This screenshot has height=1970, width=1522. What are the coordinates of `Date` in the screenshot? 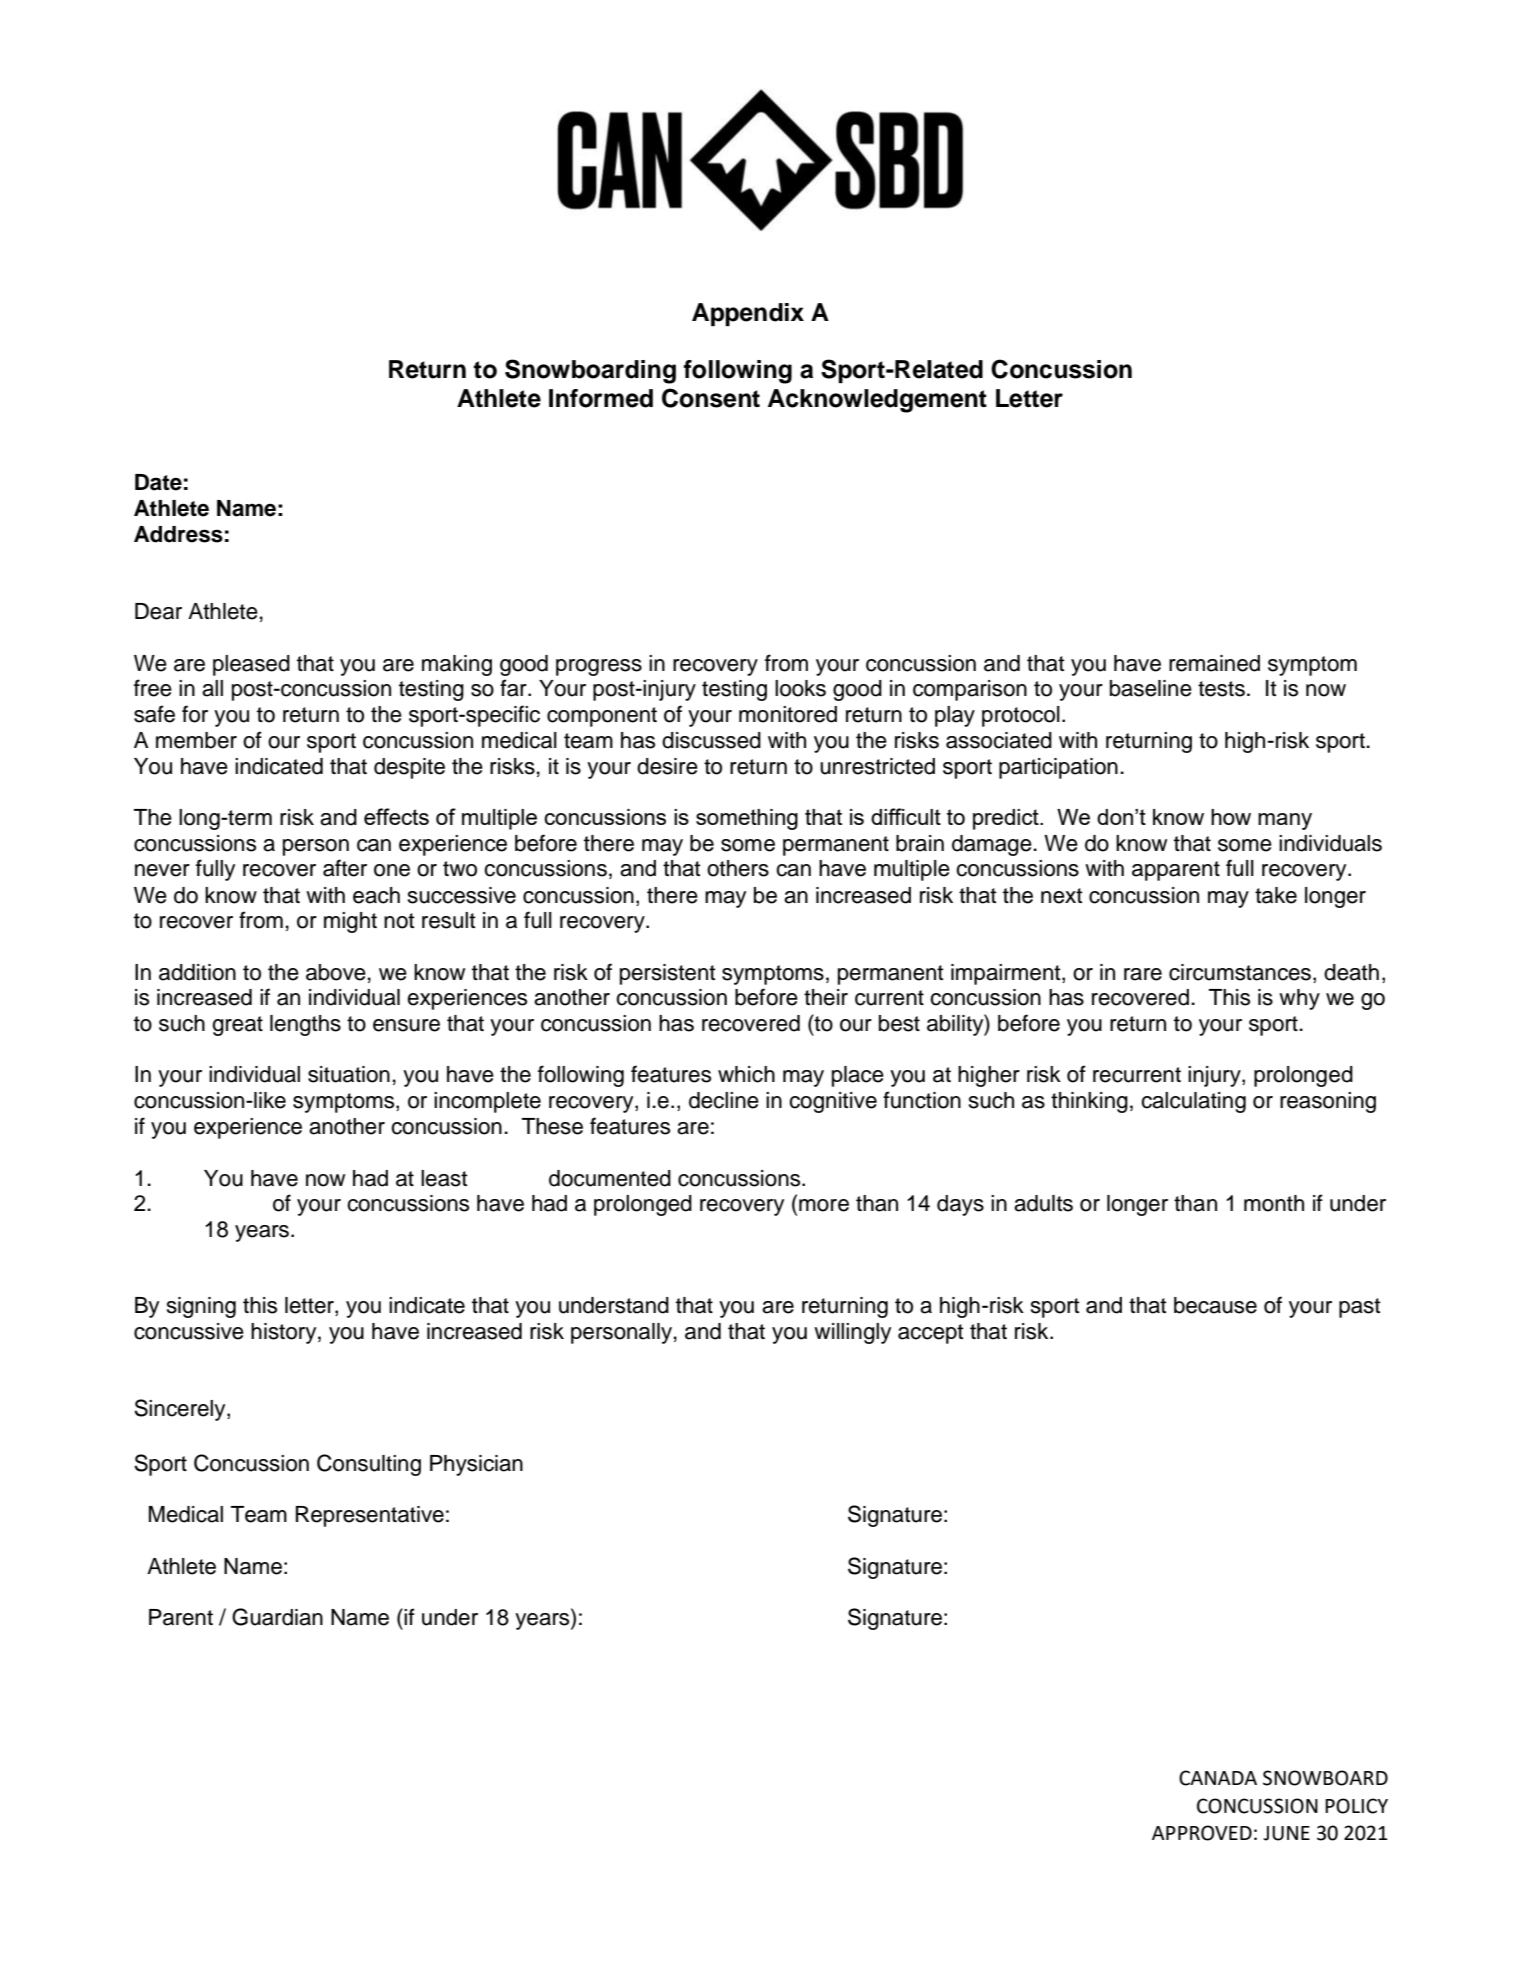 It's located at (158, 482).
